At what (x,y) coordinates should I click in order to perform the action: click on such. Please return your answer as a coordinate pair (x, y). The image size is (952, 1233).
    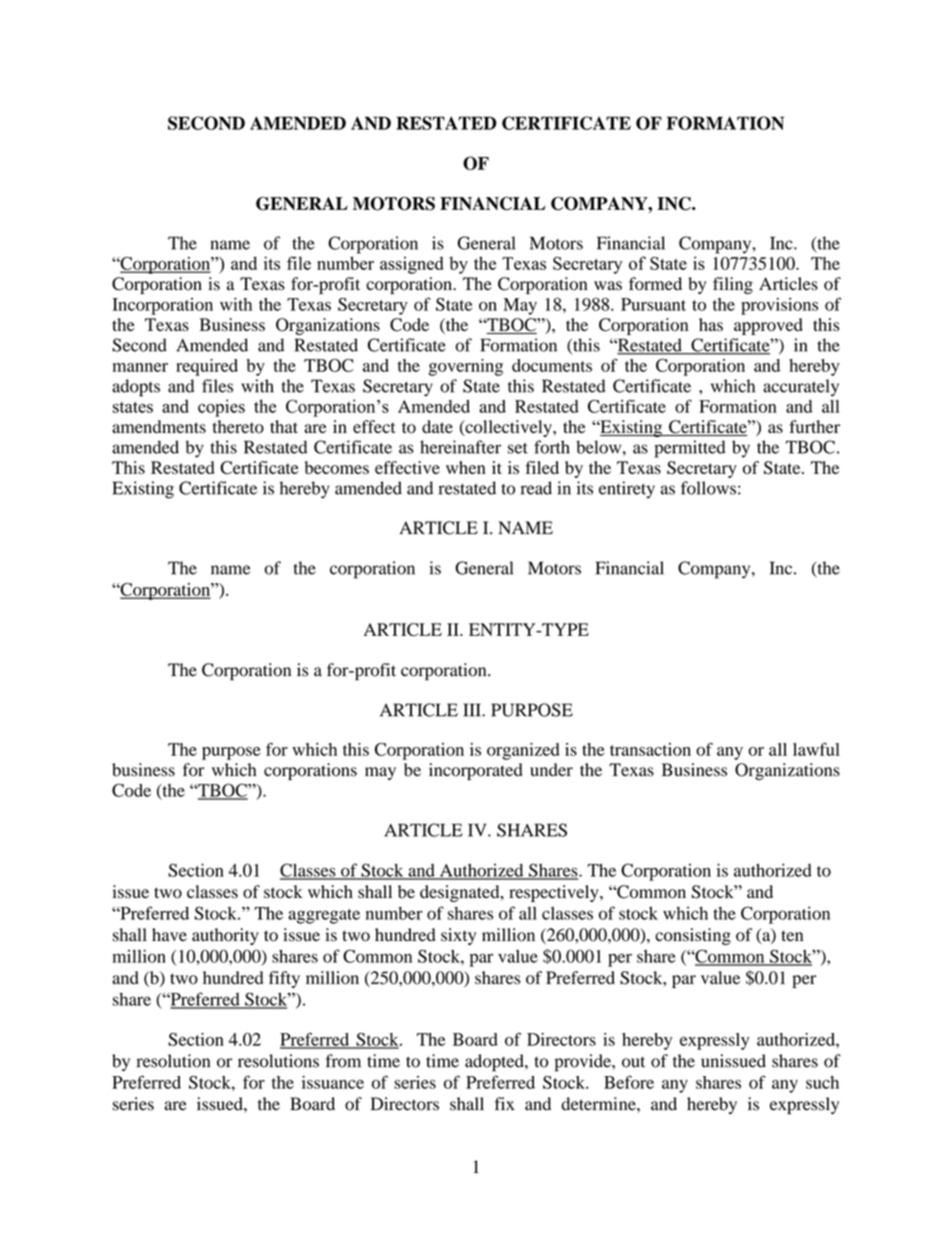
    Looking at the image, I should click on (822, 1082).
